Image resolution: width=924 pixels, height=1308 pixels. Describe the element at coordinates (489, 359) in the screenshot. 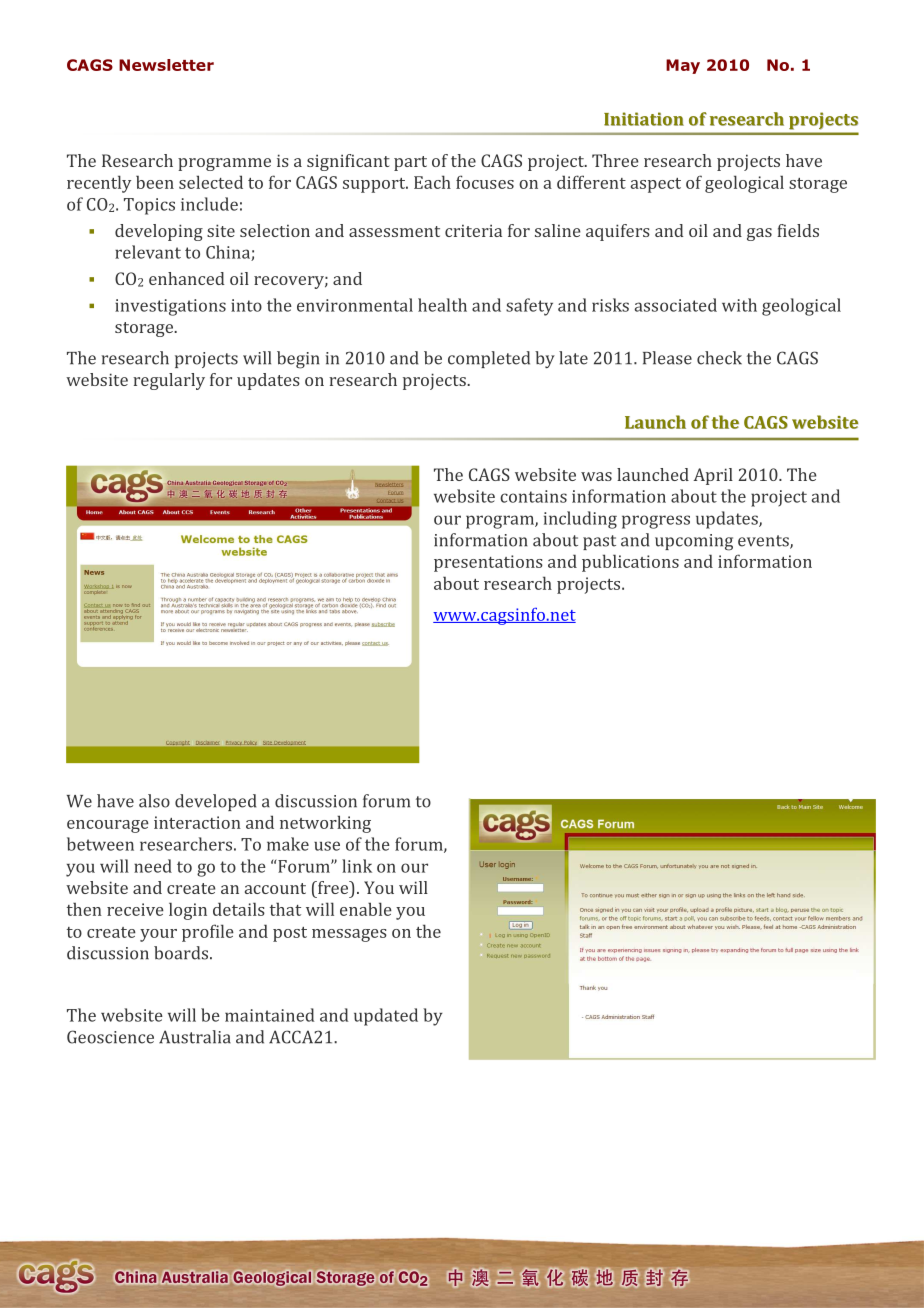

I see `completed` at that location.
